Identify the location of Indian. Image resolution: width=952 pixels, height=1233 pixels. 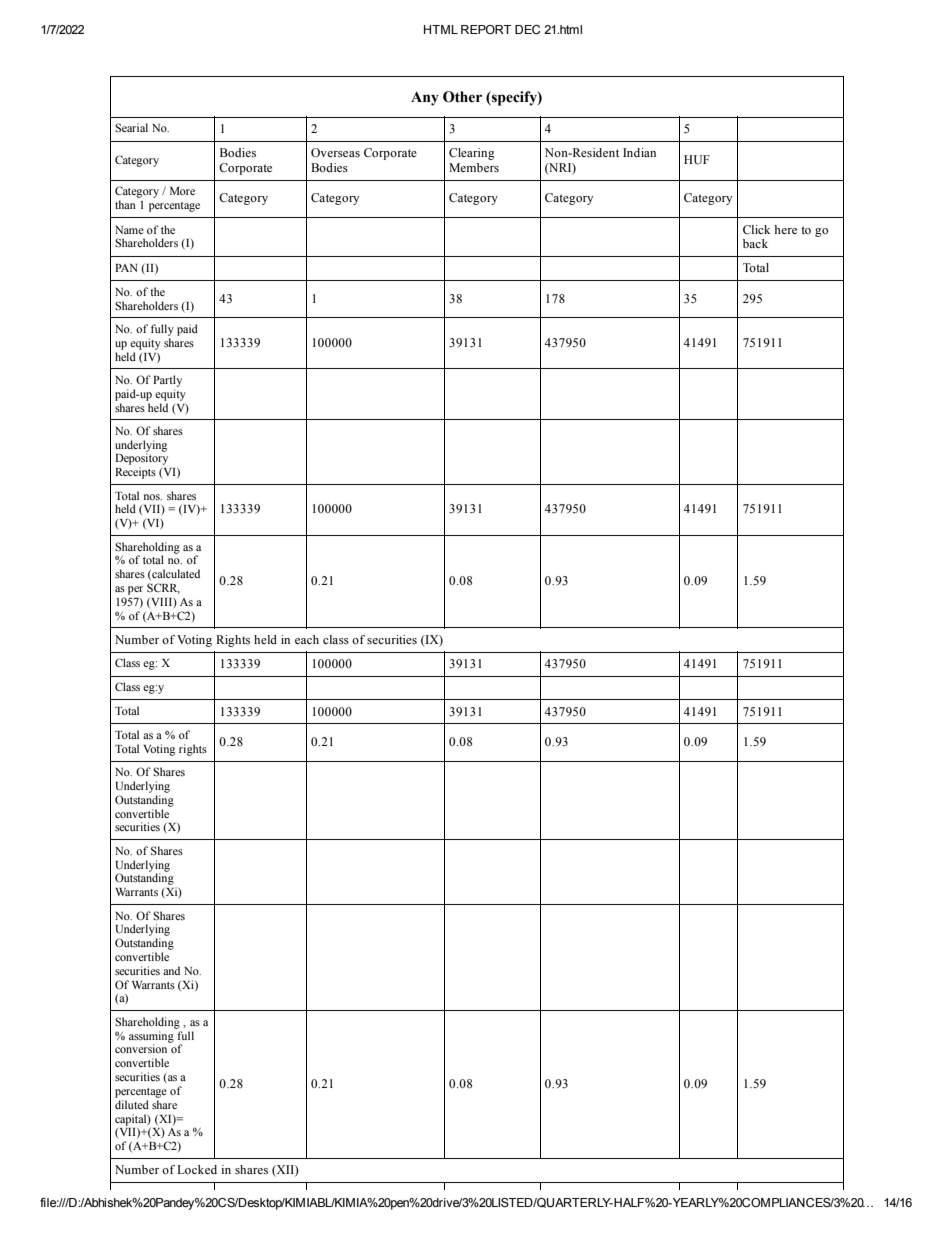
(639, 152).
